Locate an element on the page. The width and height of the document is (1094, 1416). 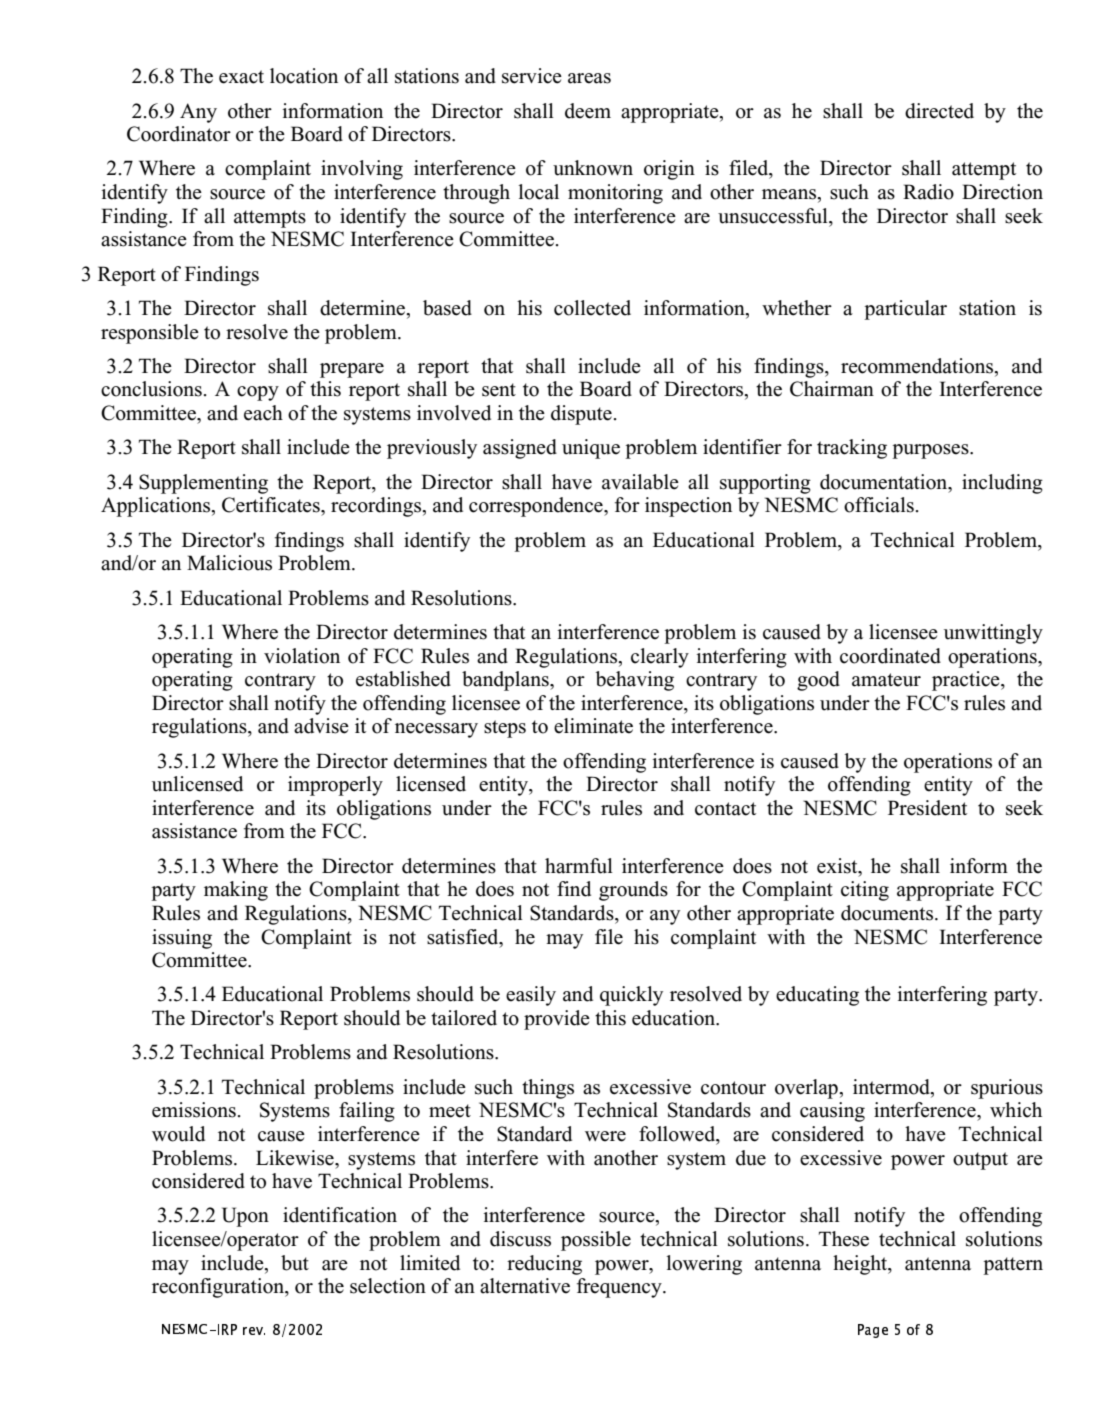
amateur is located at coordinates (886, 680).
